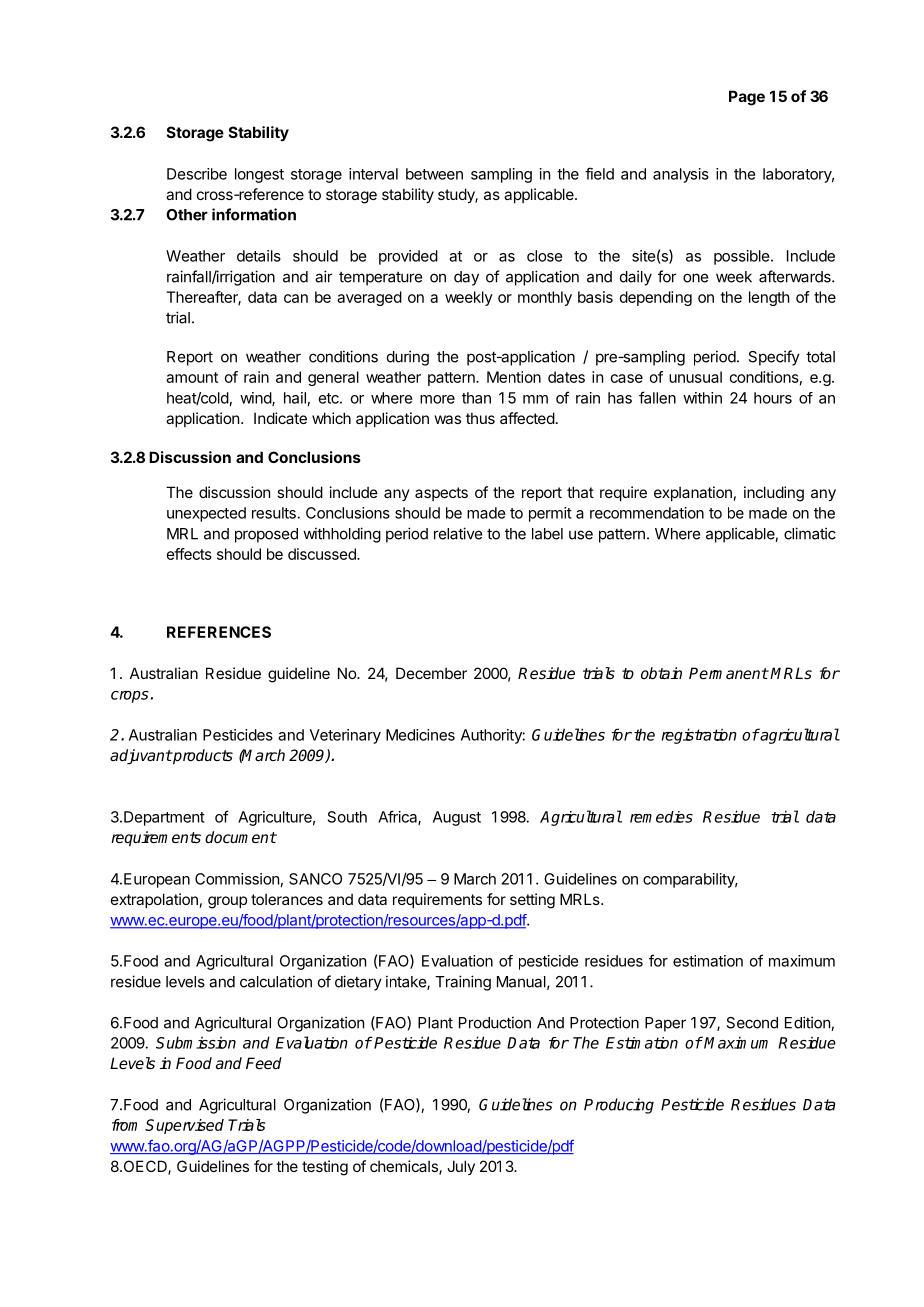 The image size is (924, 1307). Describe the element at coordinates (532, 901) in the screenshot. I see `setting` at that location.
